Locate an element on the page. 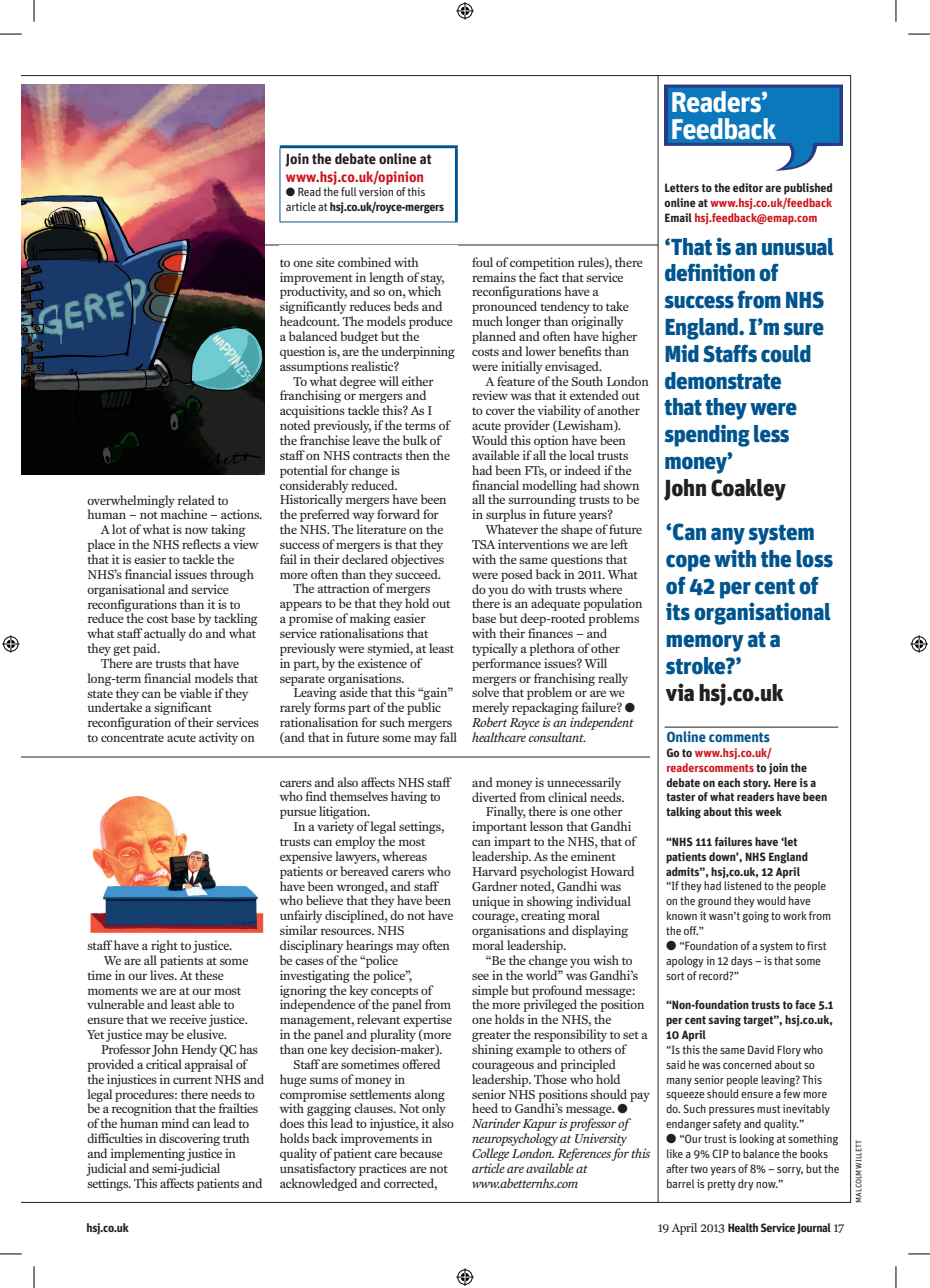 The height and width of the image is (1288, 930). implementing is located at coordinates (148, 1154).
